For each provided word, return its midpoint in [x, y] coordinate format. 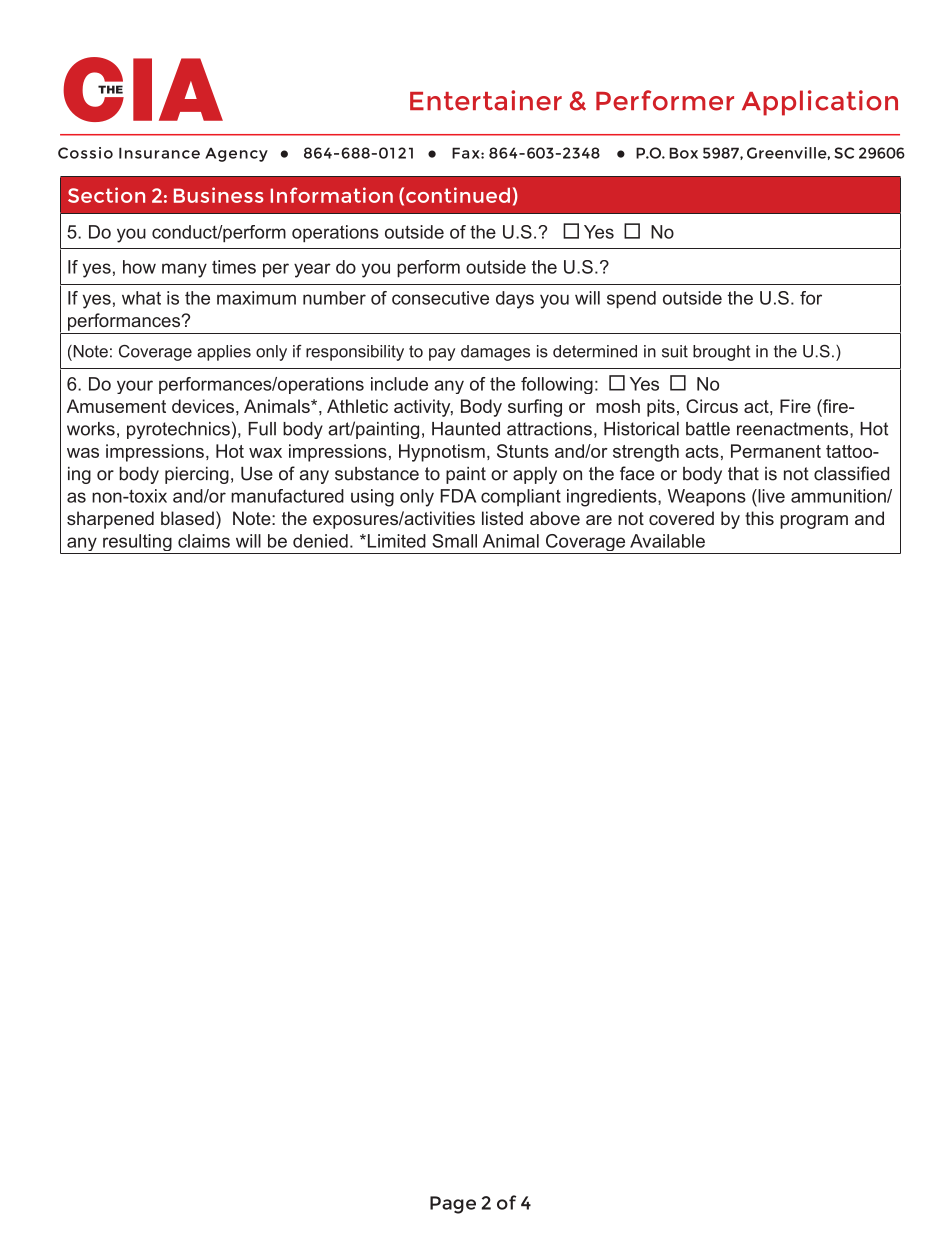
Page [453, 1205]
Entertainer [486, 100]
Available [667, 541]
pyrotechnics [178, 430]
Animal [511, 541]
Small [454, 541]
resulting [137, 544]
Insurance [159, 153]
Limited [395, 541]
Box [683, 153]
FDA [458, 496]
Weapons [707, 498]
